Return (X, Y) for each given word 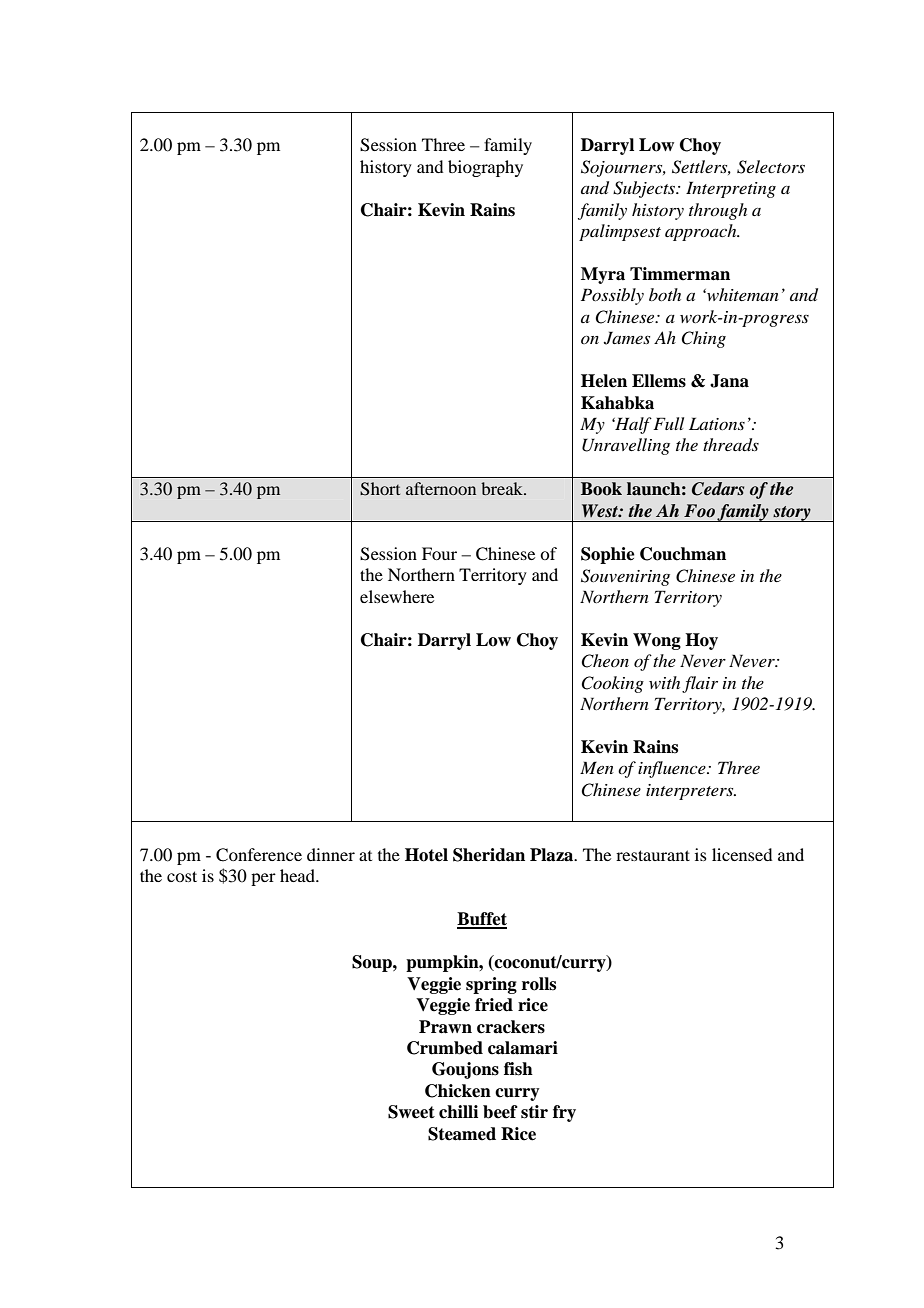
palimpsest (620, 232)
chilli (458, 1112)
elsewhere (397, 596)
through (718, 211)
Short (380, 489)
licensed (742, 854)
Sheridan (489, 855)
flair (700, 684)
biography (485, 168)
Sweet (411, 1112)
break (503, 488)
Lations (717, 423)
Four (439, 553)
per (263, 879)
